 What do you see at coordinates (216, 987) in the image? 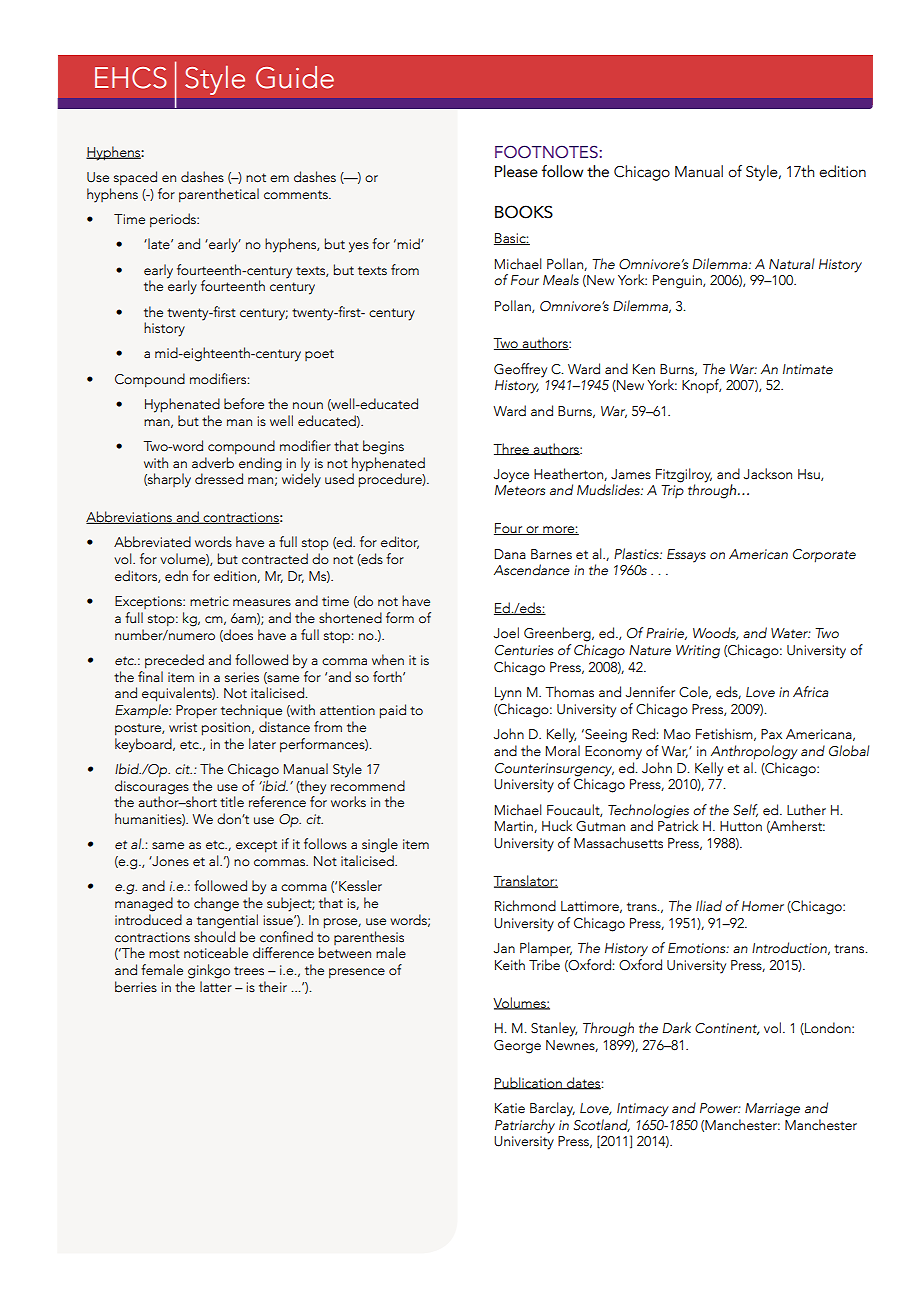
I see `latter` at bounding box center [216, 987].
